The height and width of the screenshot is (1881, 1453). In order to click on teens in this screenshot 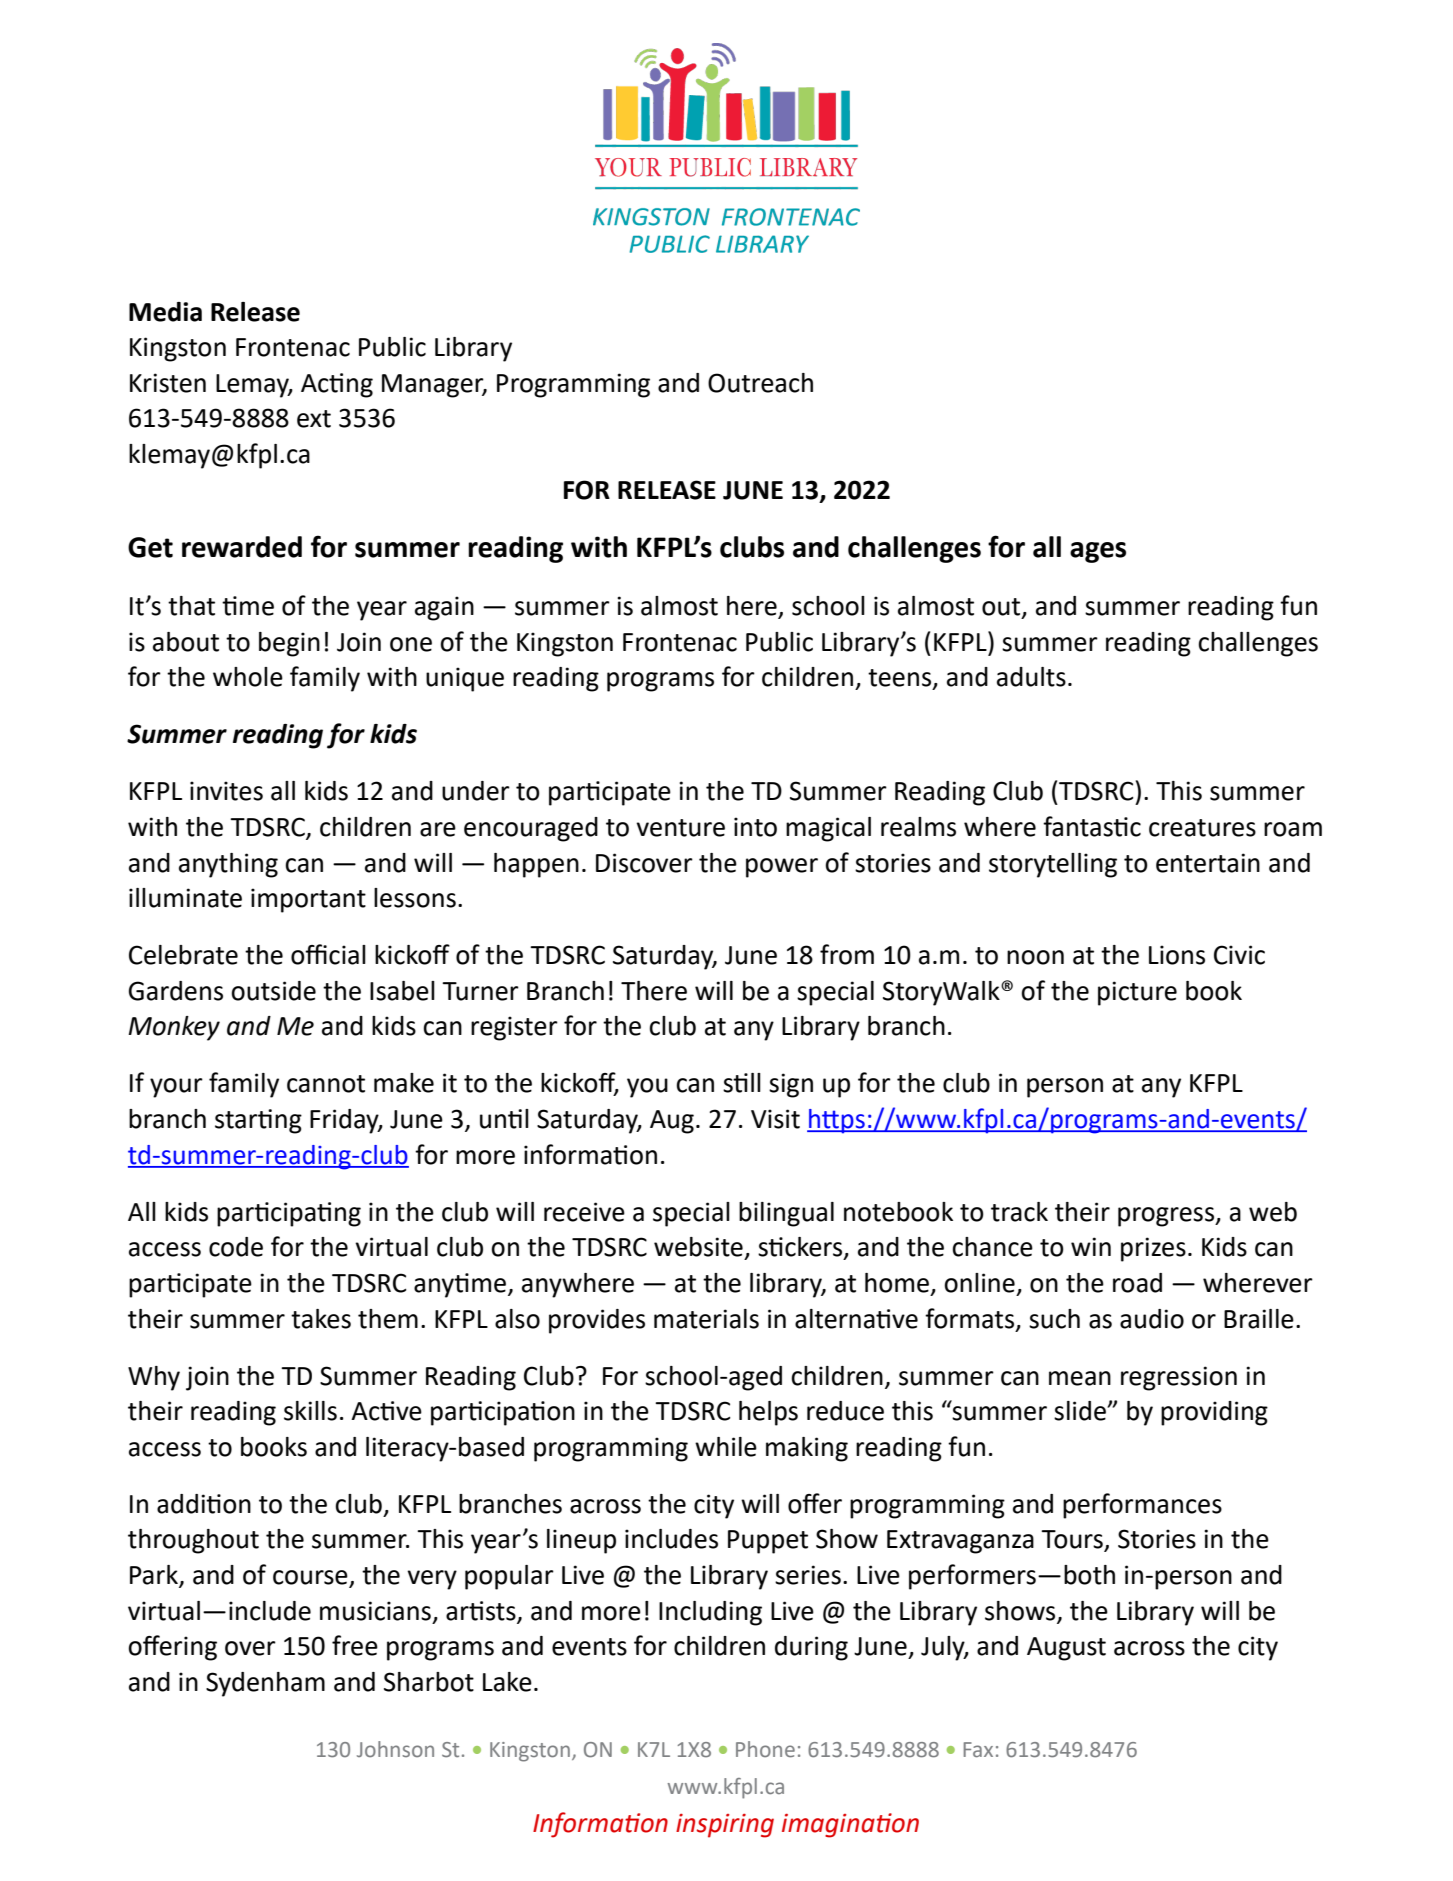, I will do `click(901, 679)`.
